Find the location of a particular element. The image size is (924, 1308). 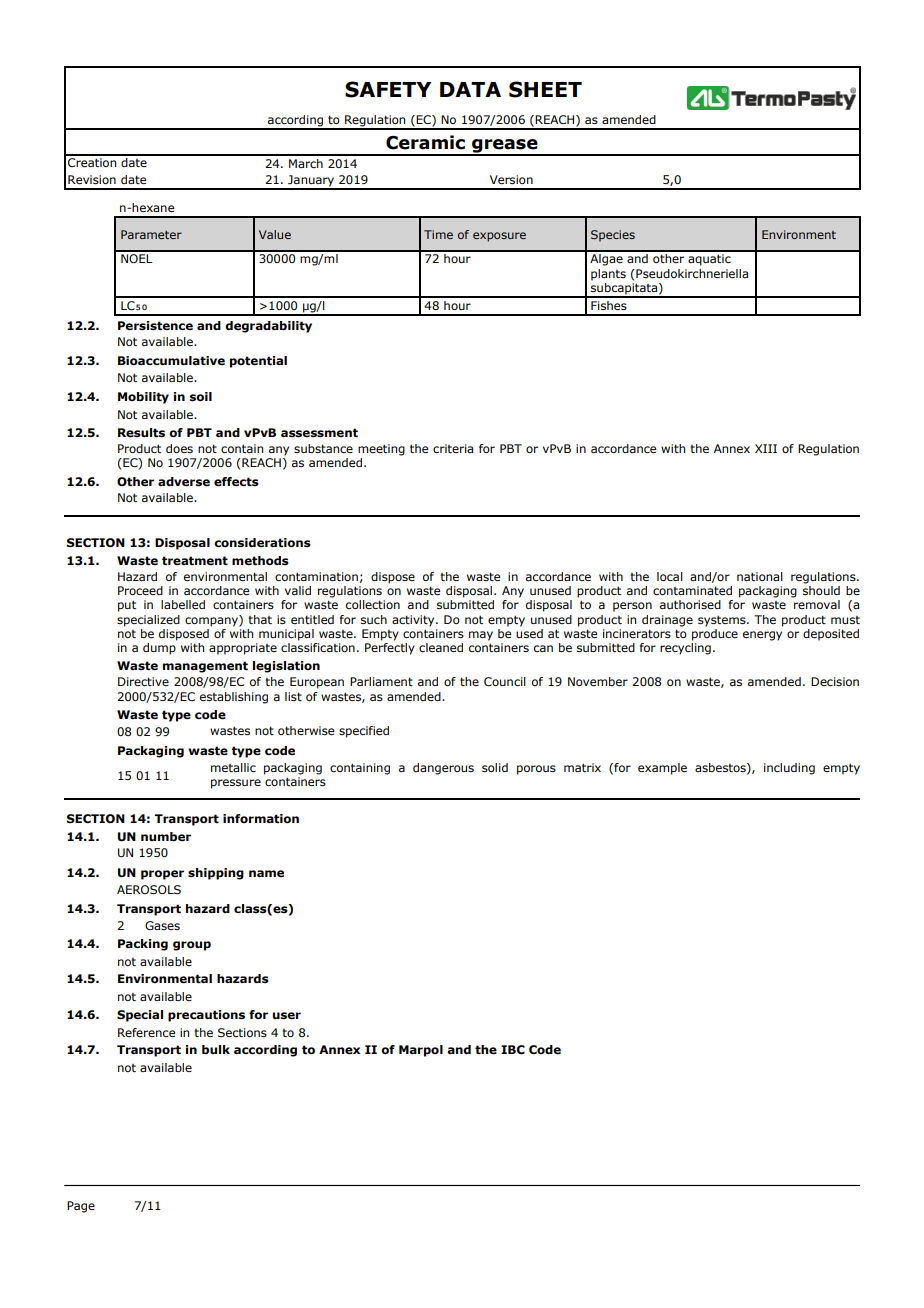

Page is located at coordinates (81, 1207).
